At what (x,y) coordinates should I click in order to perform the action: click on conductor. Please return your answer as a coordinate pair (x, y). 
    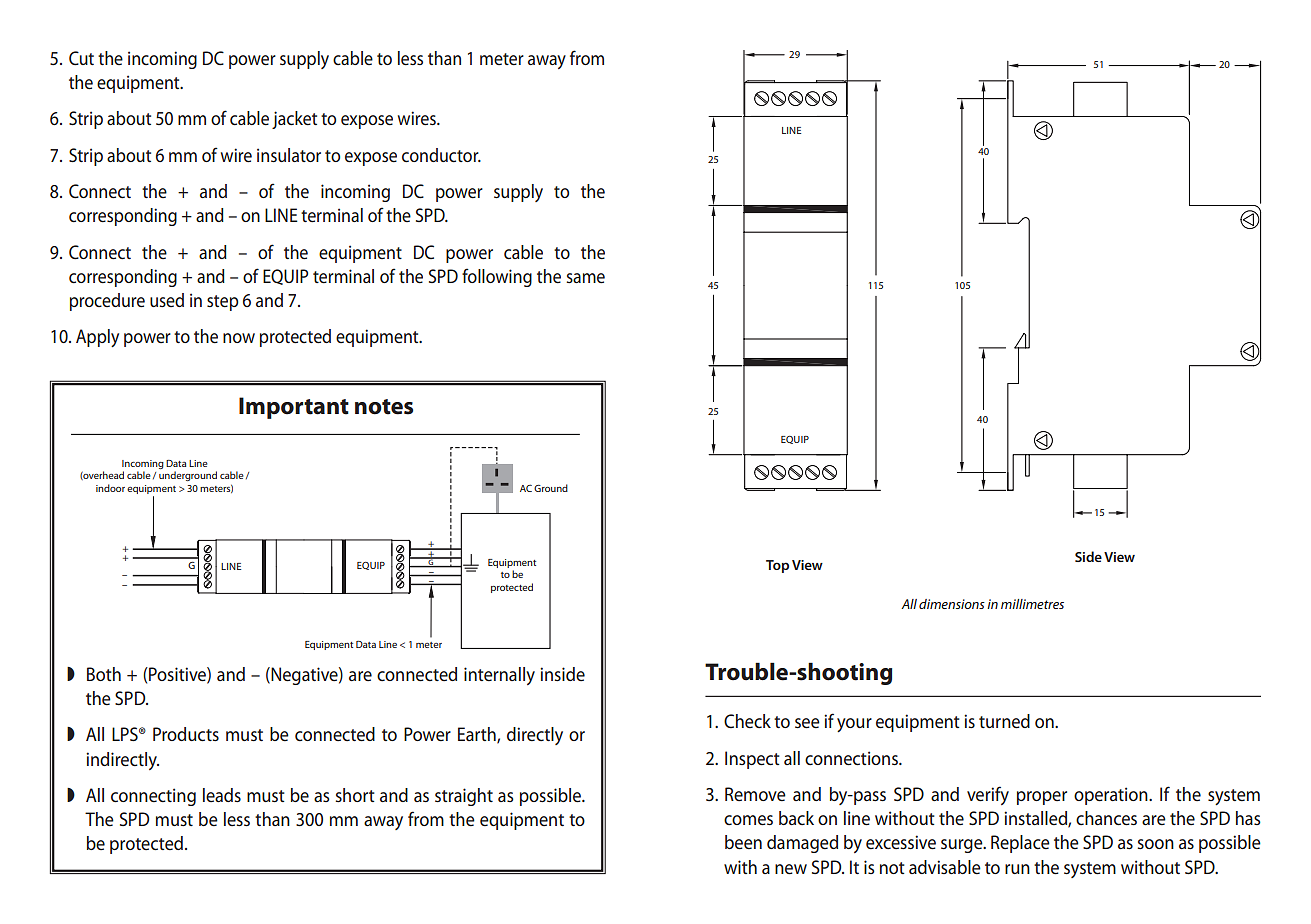
    Looking at the image, I should click on (441, 155).
